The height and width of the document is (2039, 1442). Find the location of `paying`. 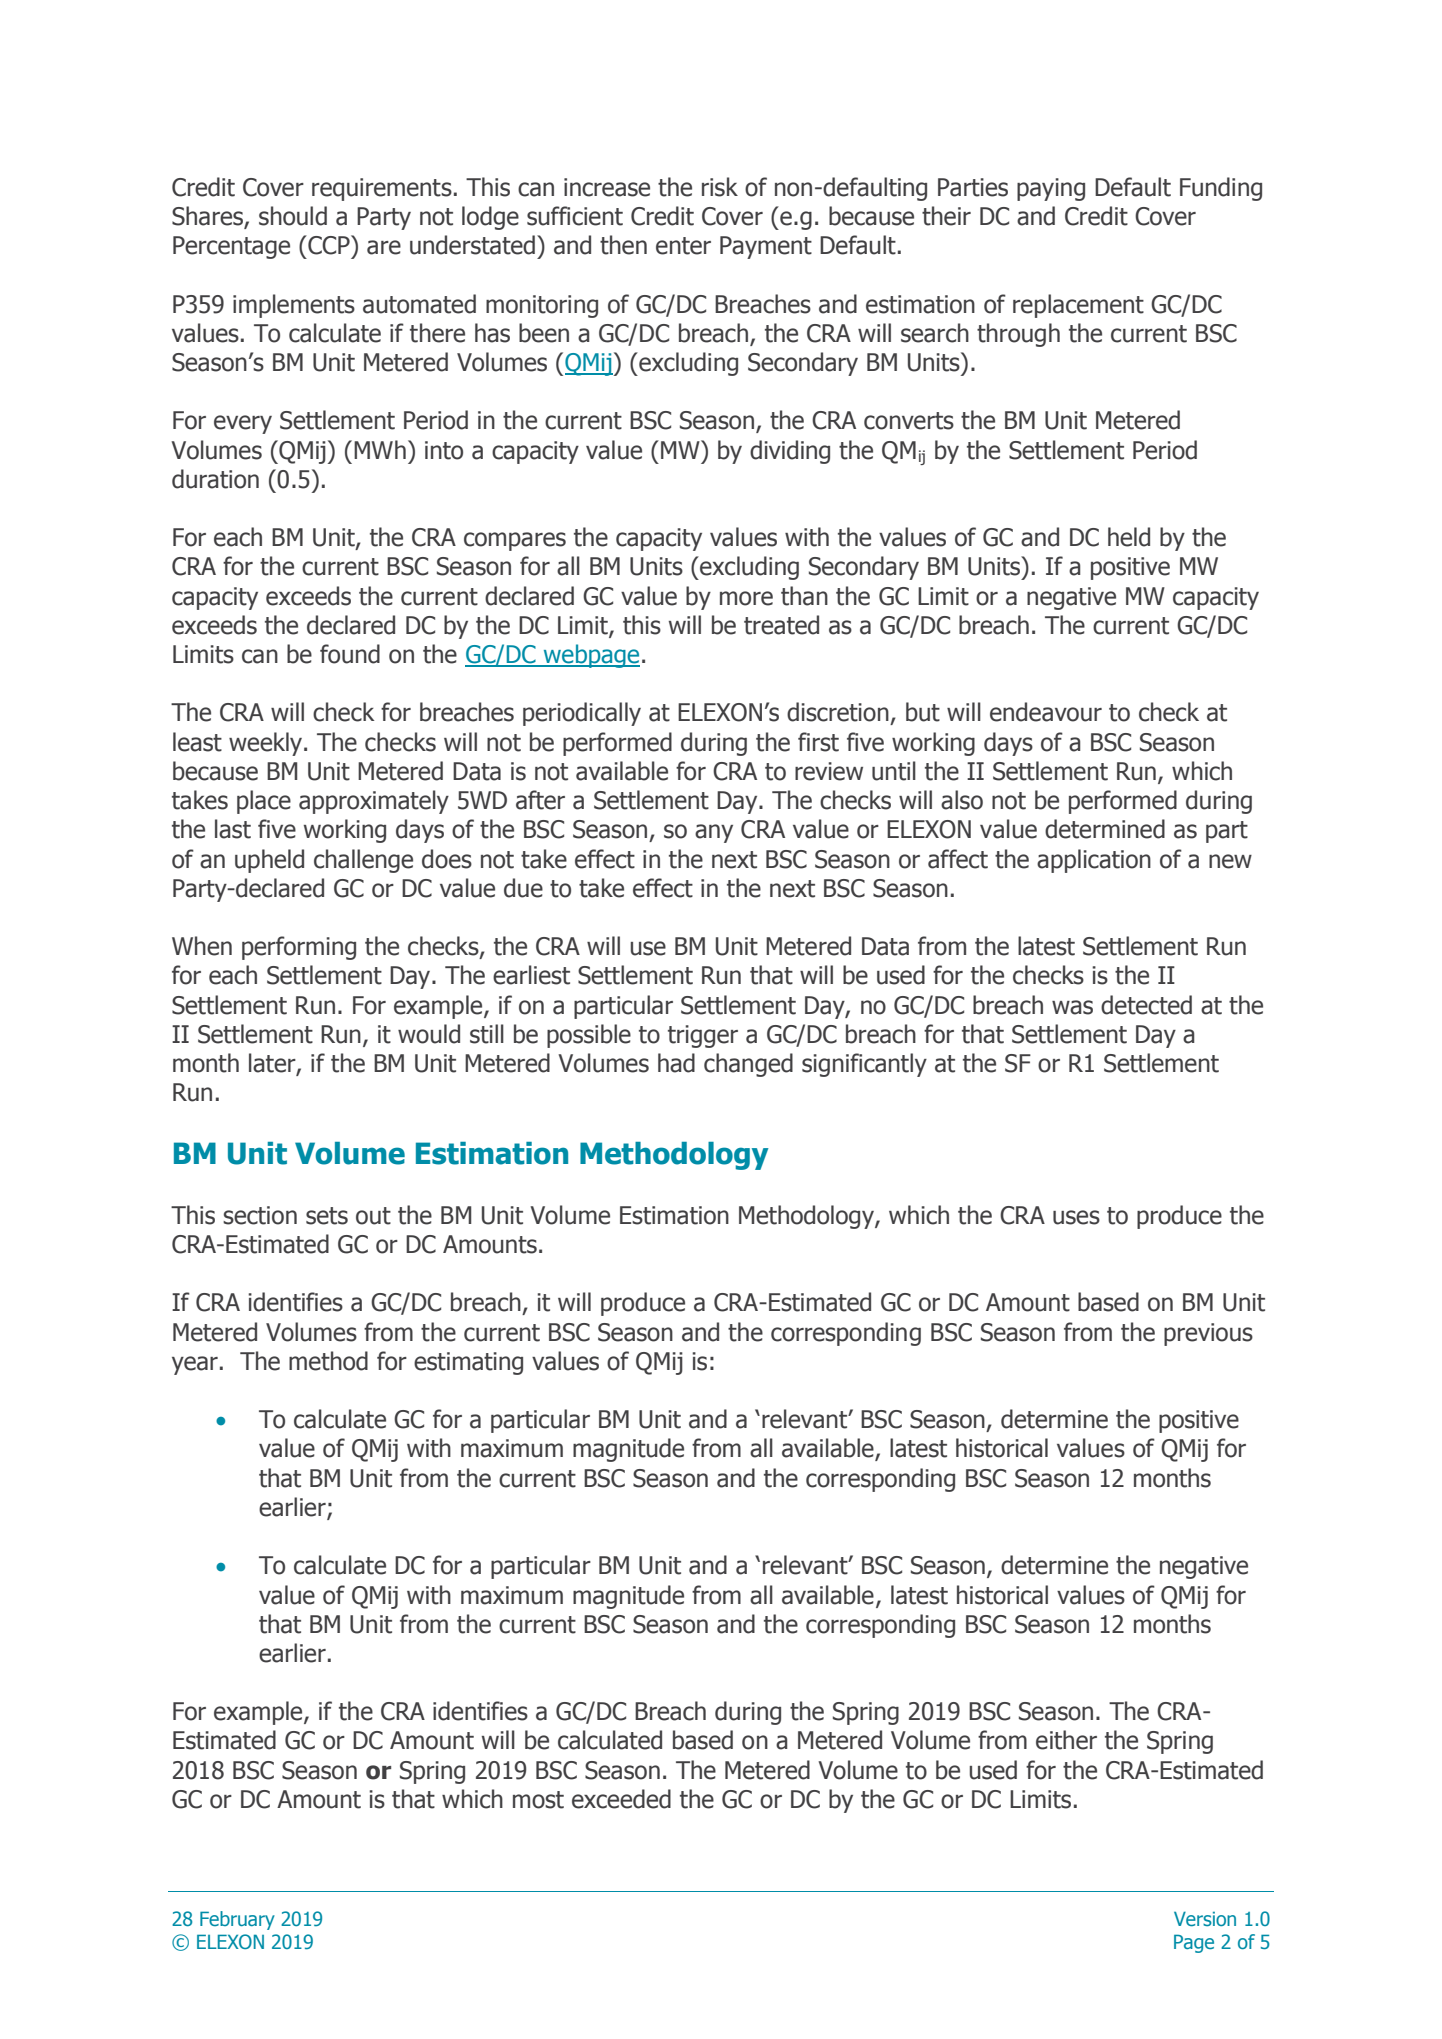

paying is located at coordinates (1051, 189).
